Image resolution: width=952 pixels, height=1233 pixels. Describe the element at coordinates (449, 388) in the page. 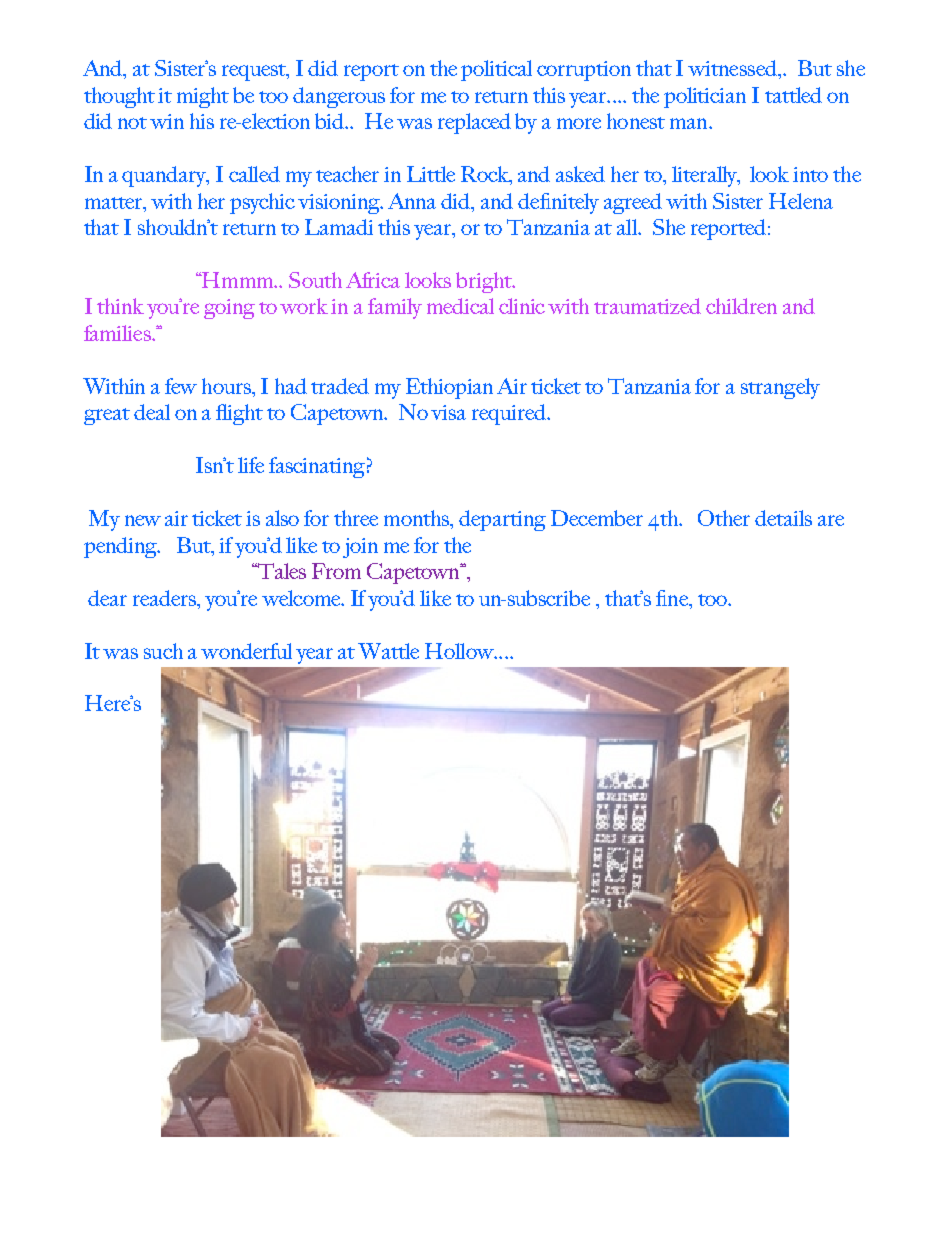

I see `Ethiopian` at that location.
